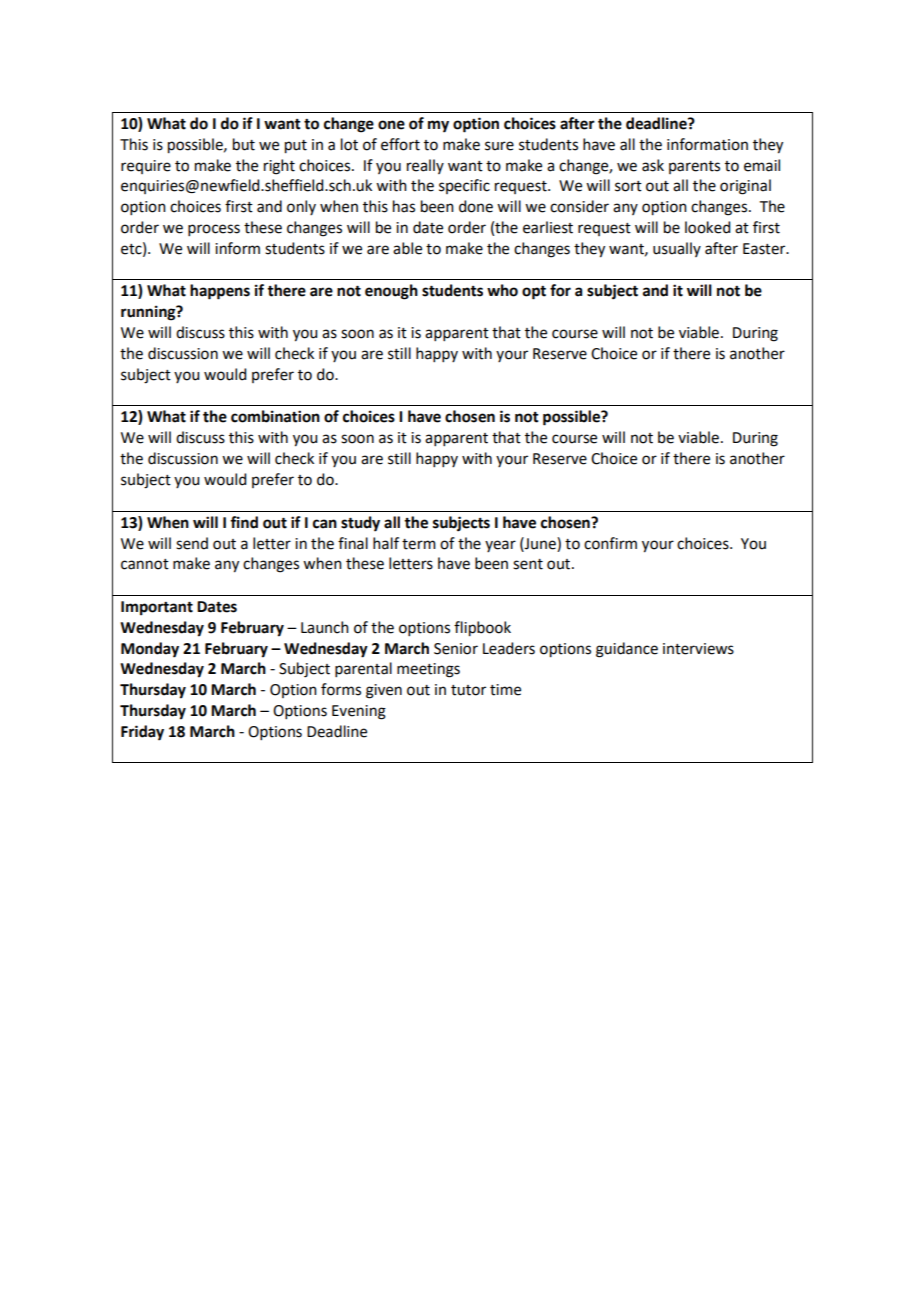  What do you see at coordinates (142, 733) in the screenshot?
I see `Friday` at bounding box center [142, 733].
